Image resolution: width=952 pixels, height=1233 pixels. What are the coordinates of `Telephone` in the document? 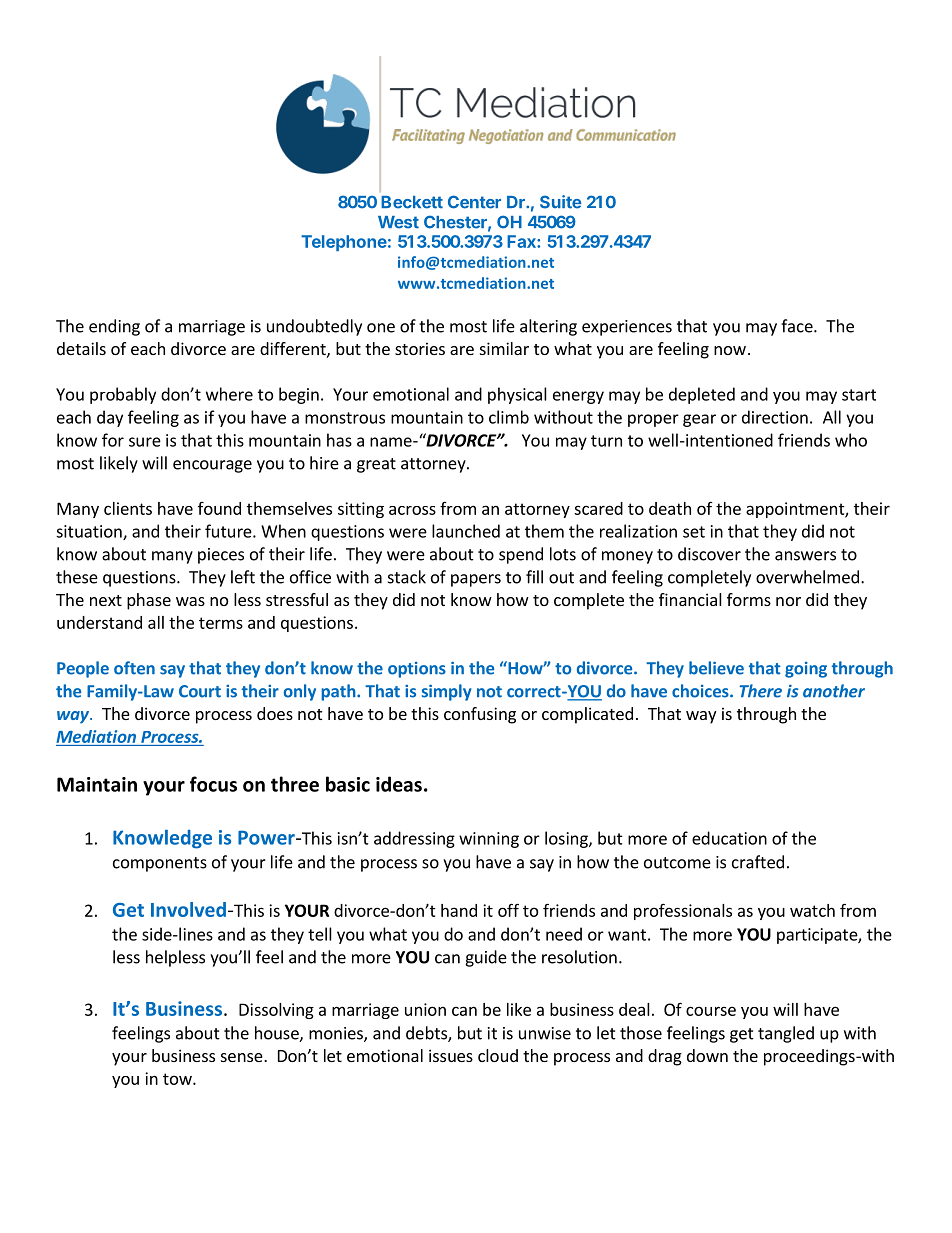 It's located at (344, 243).
